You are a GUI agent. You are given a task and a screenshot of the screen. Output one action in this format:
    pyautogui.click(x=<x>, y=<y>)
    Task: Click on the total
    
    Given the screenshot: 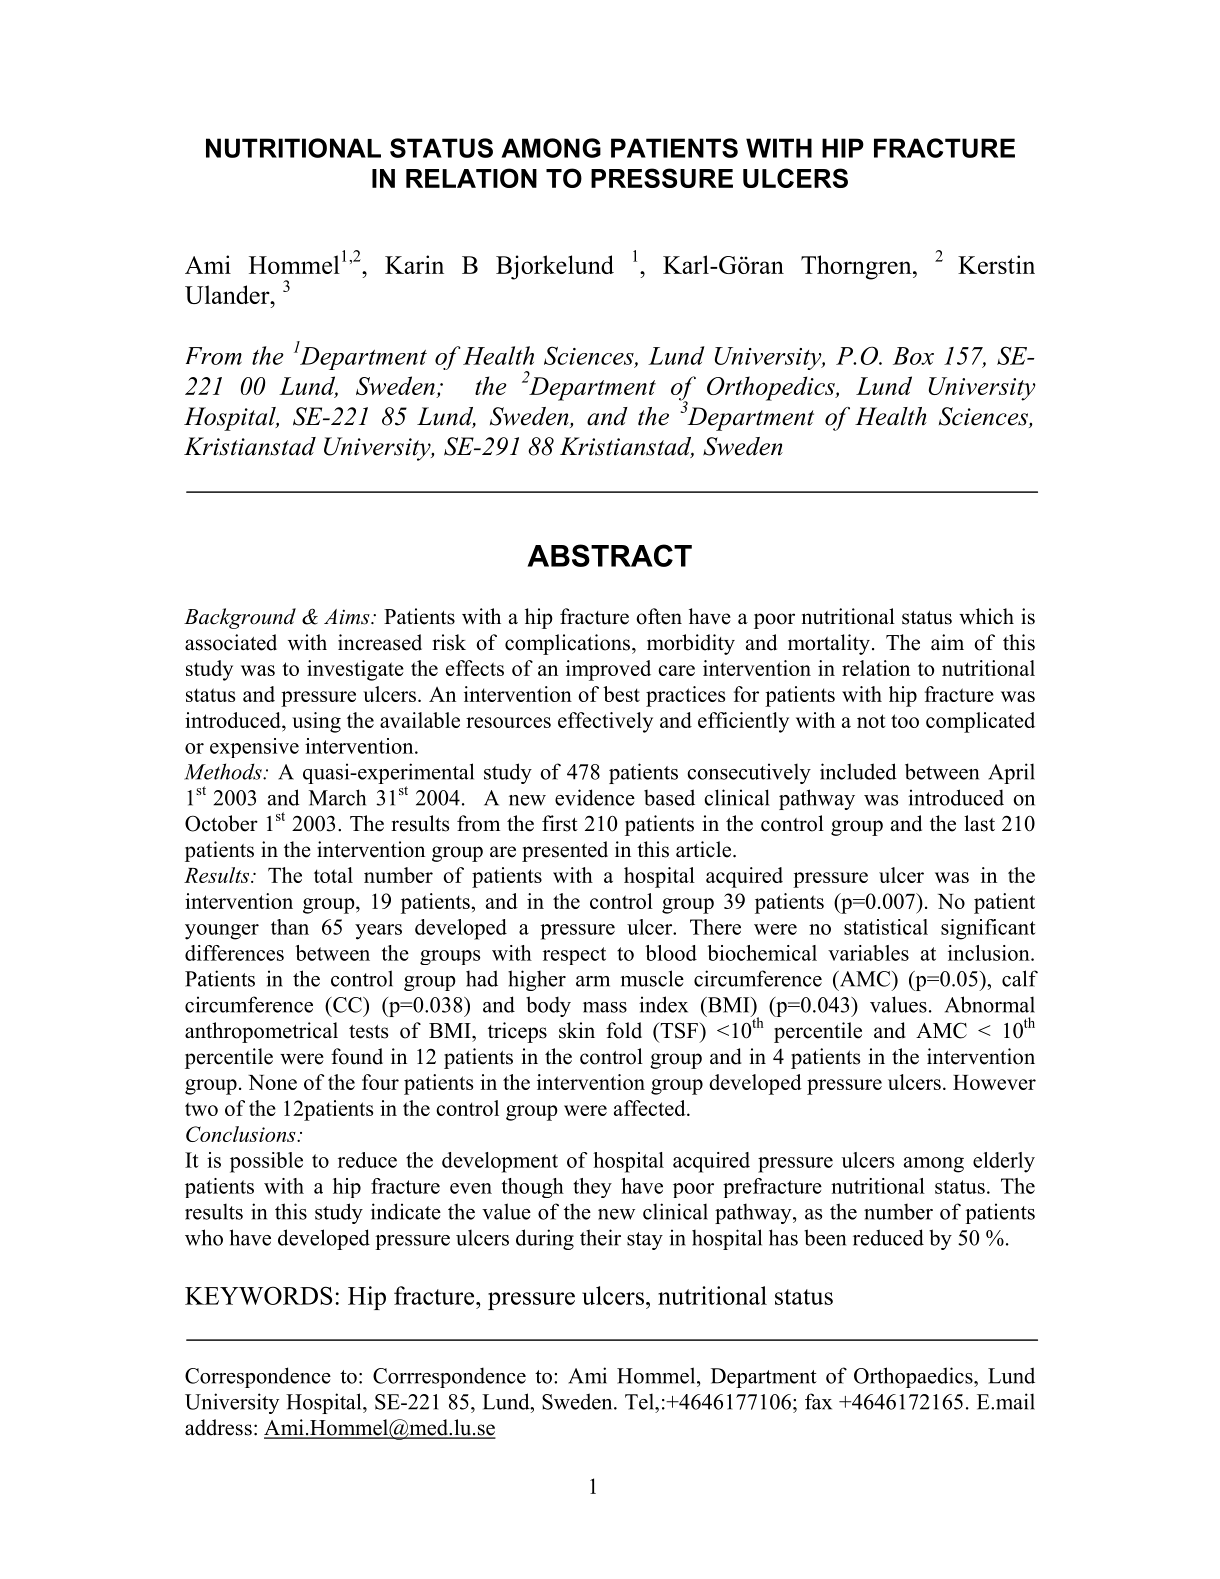 What is the action you would take?
    pyautogui.click(x=333, y=875)
